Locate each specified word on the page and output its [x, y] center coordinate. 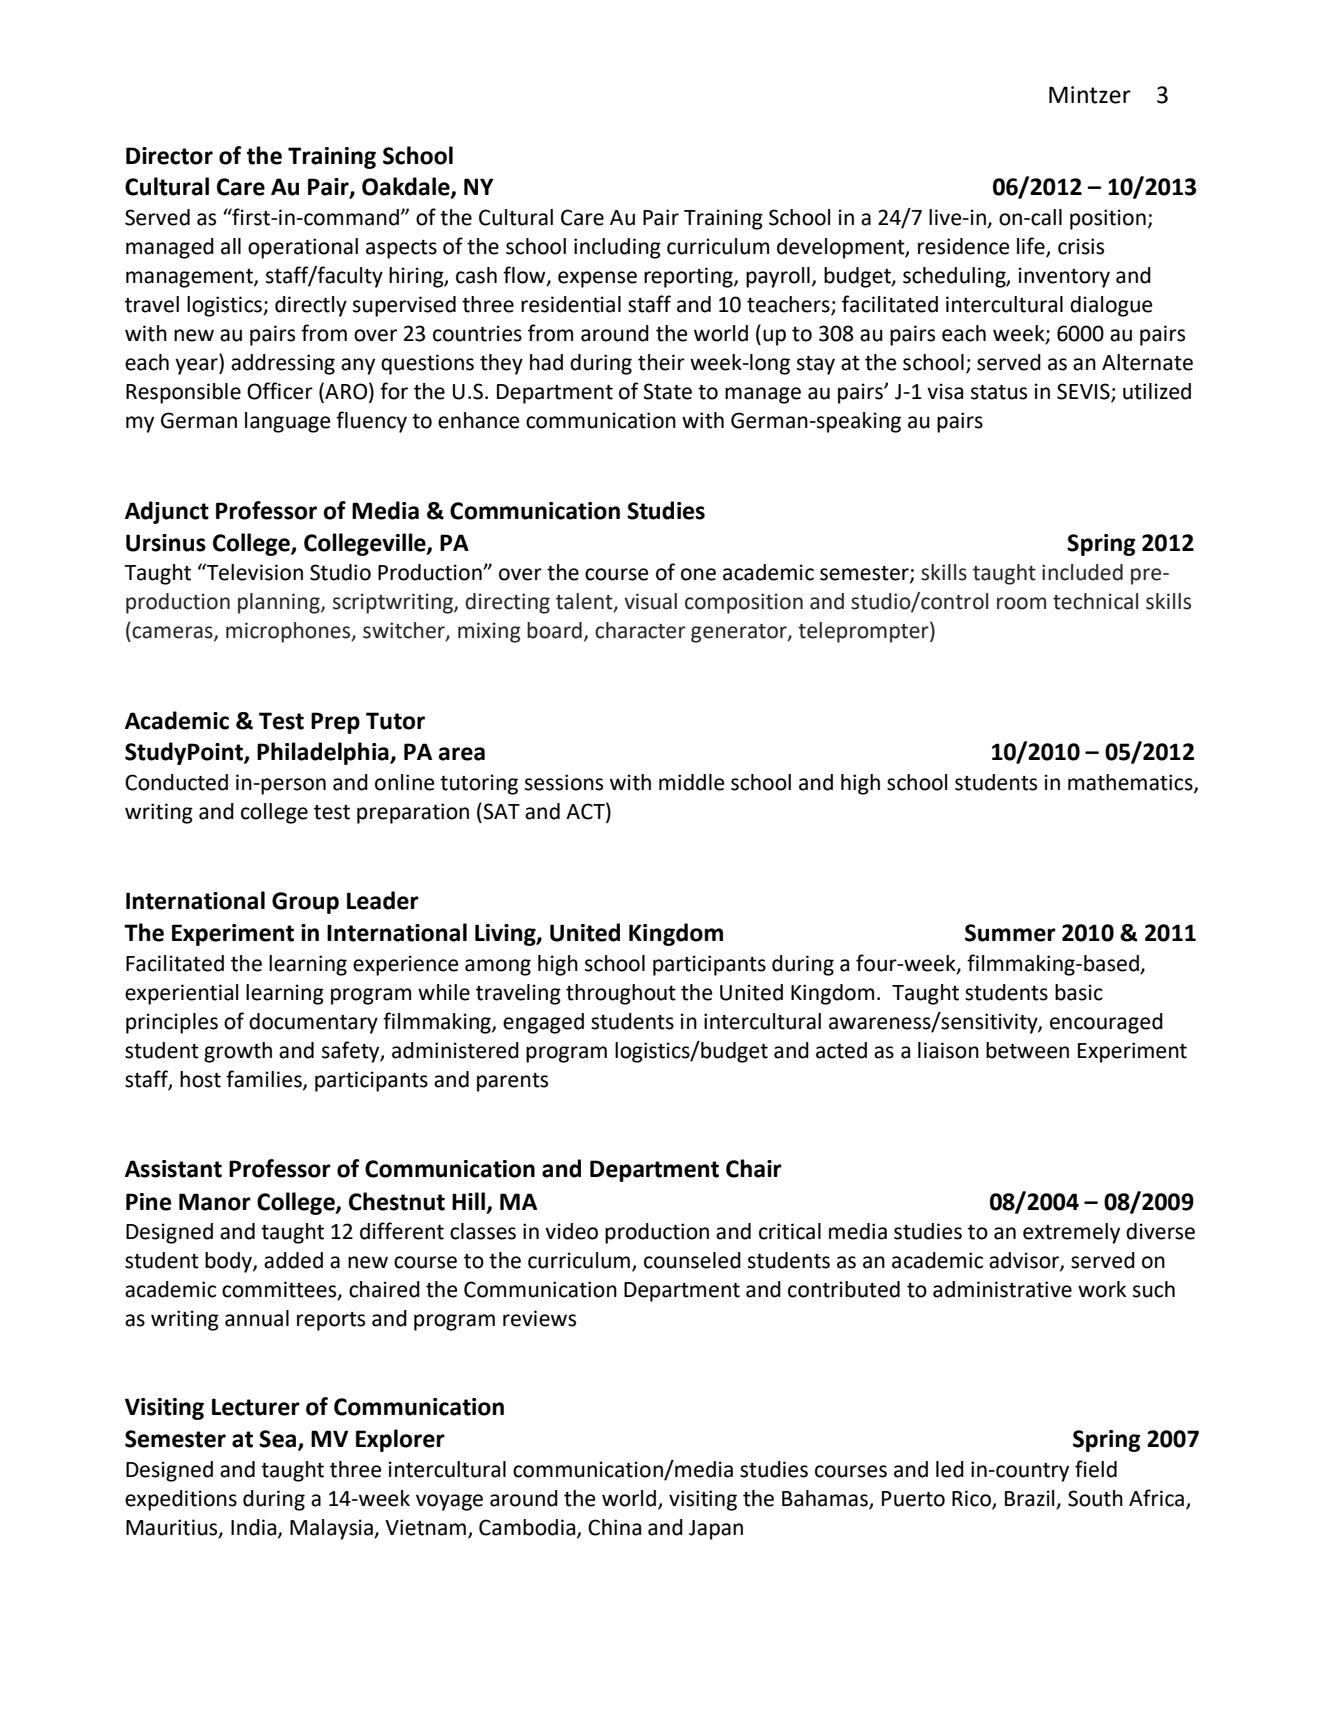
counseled [692, 1260]
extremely [1071, 1233]
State [667, 391]
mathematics [1131, 783]
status [999, 392]
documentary [313, 1023]
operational [303, 248]
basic [1079, 992]
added [293, 1260]
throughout [621, 994]
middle [692, 782]
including [617, 248]
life [1032, 247]
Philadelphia [324, 753]
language [288, 422]
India [255, 1528]
